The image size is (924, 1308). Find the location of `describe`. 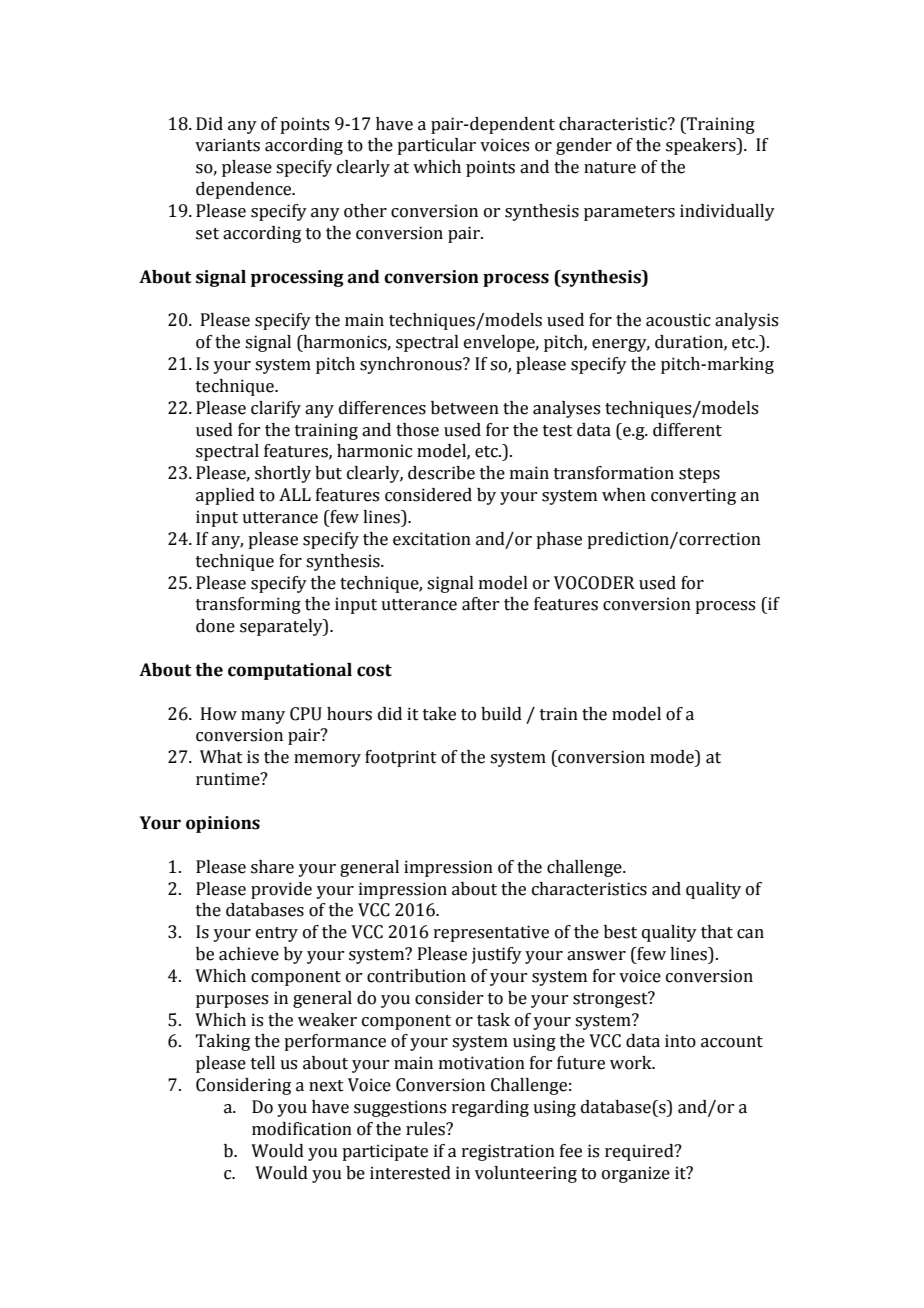

describe is located at coordinates (441, 473).
